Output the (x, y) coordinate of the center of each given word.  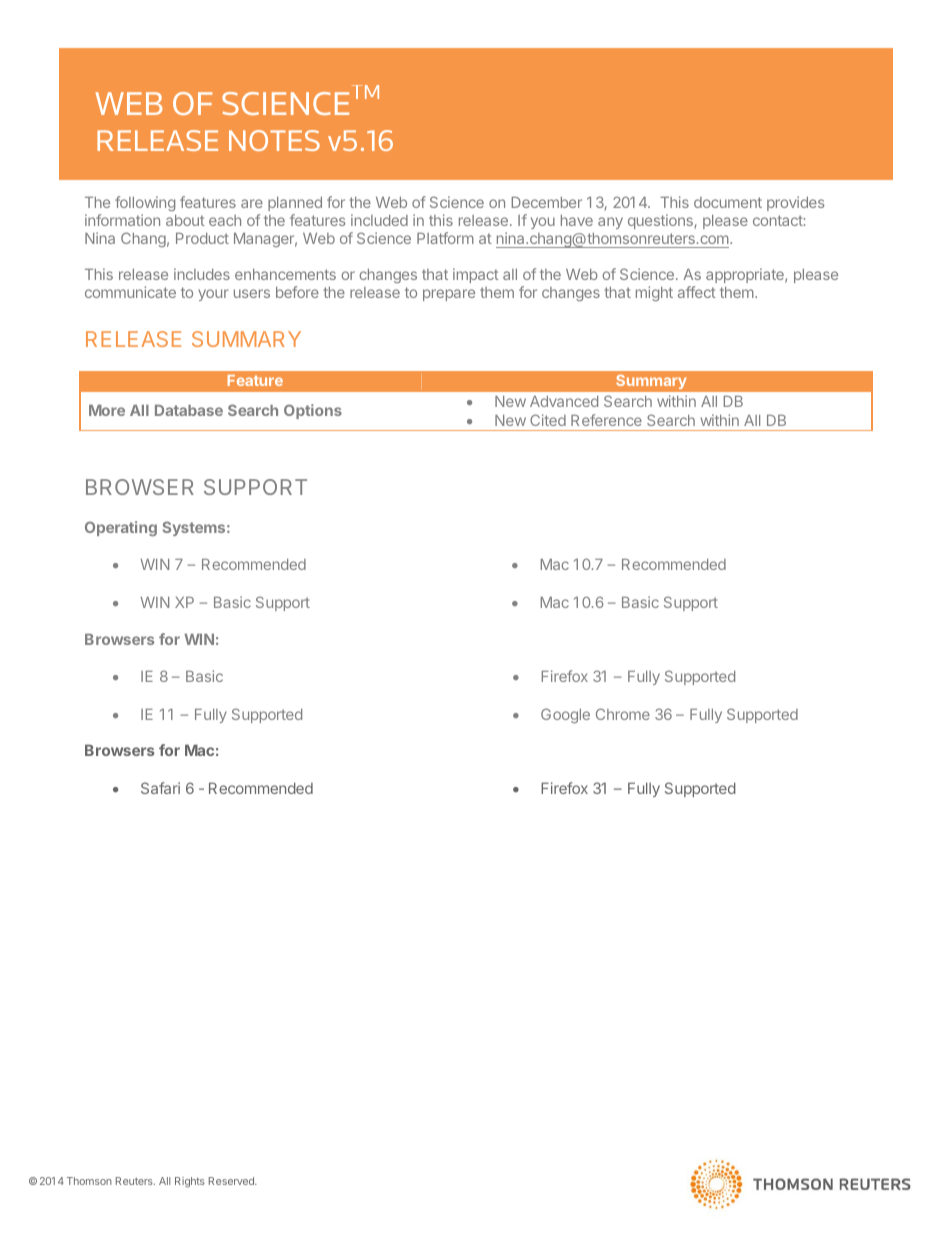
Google (565, 715)
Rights (190, 1182)
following (145, 205)
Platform (445, 238)
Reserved (232, 1181)
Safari (160, 788)
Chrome (623, 714)
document (728, 202)
